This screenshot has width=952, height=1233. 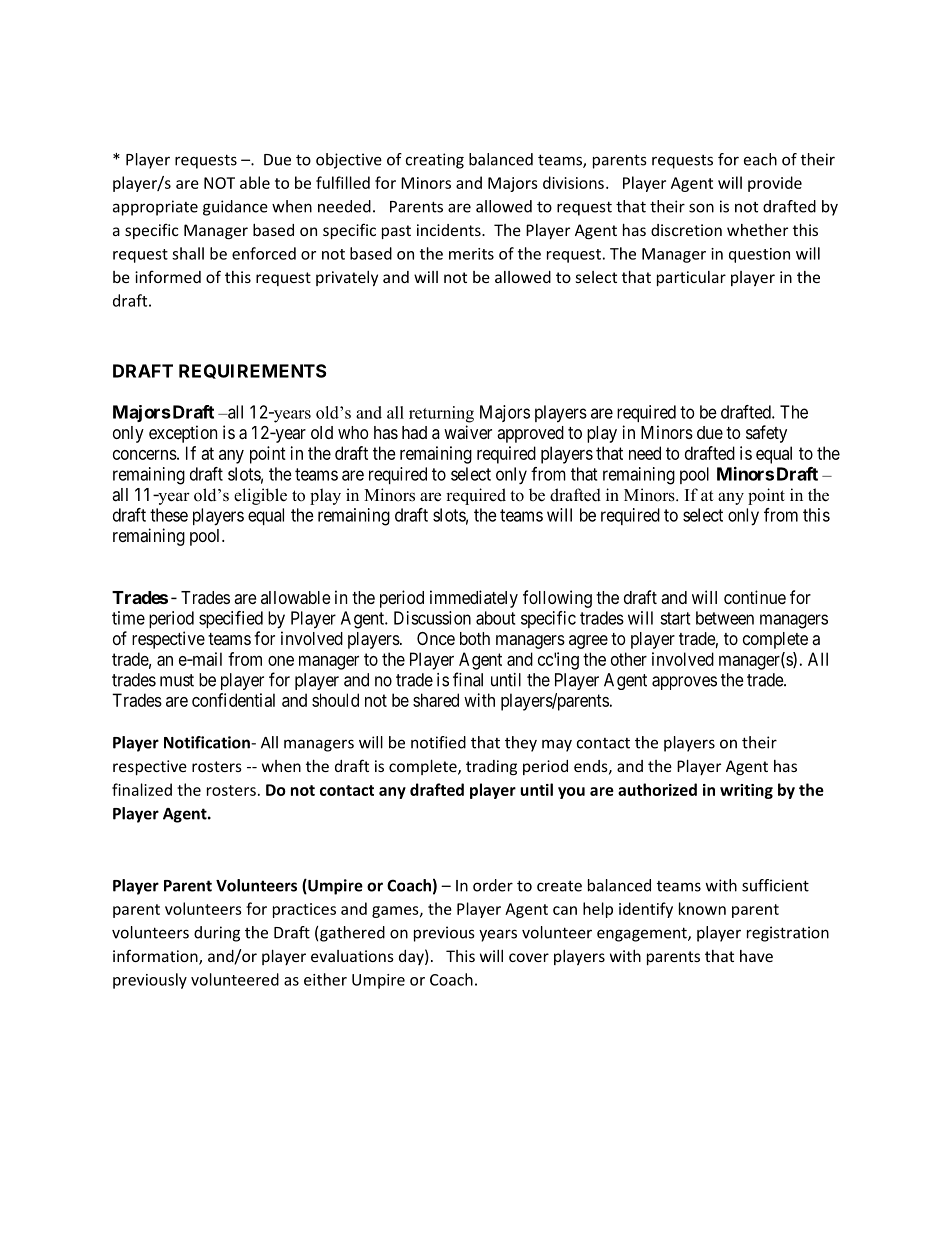 I want to click on cover, so click(x=529, y=957).
